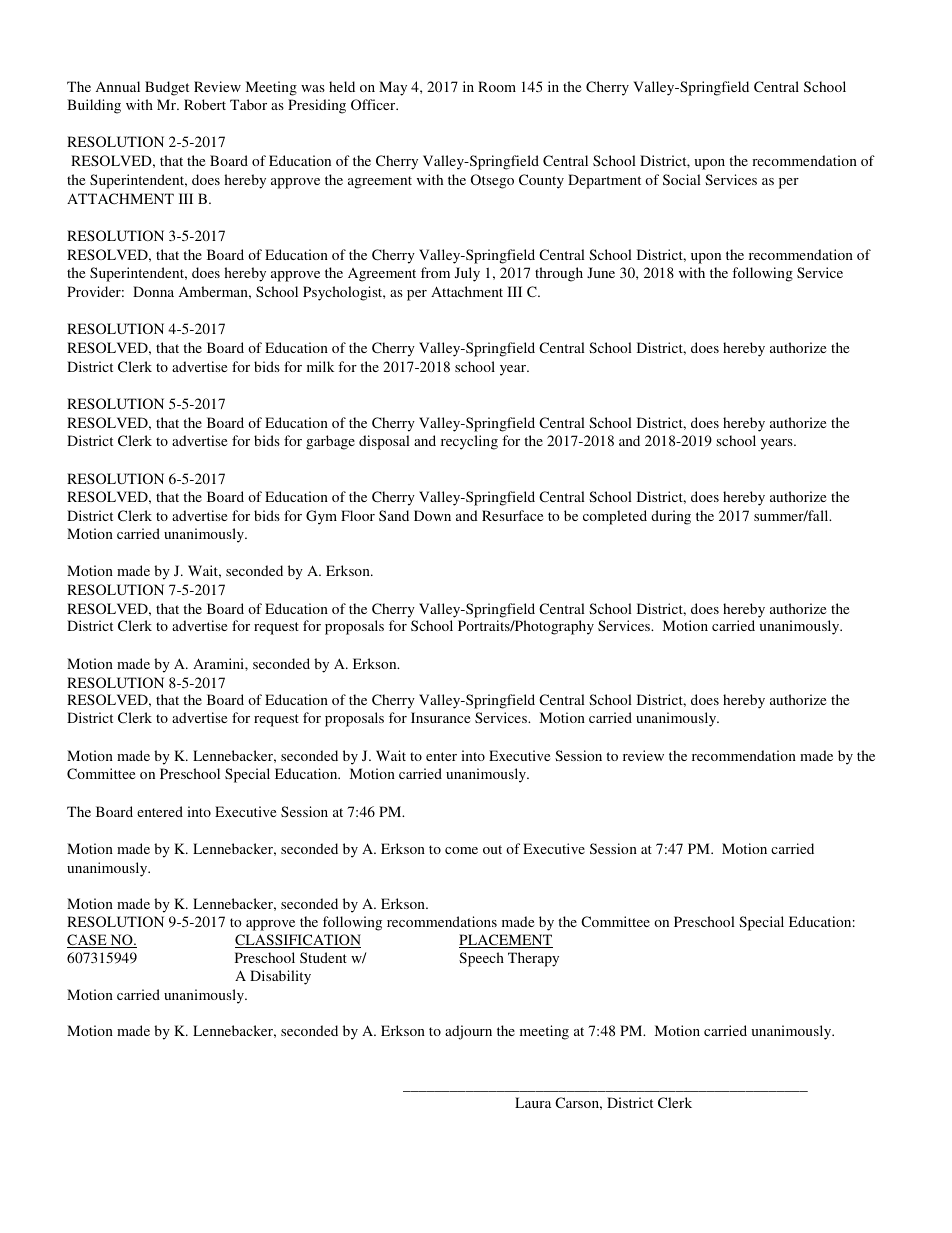 Image resolution: width=952 pixels, height=1233 pixels. Describe the element at coordinates (320, 366) in the screenshot. I see `milk` at that location.
